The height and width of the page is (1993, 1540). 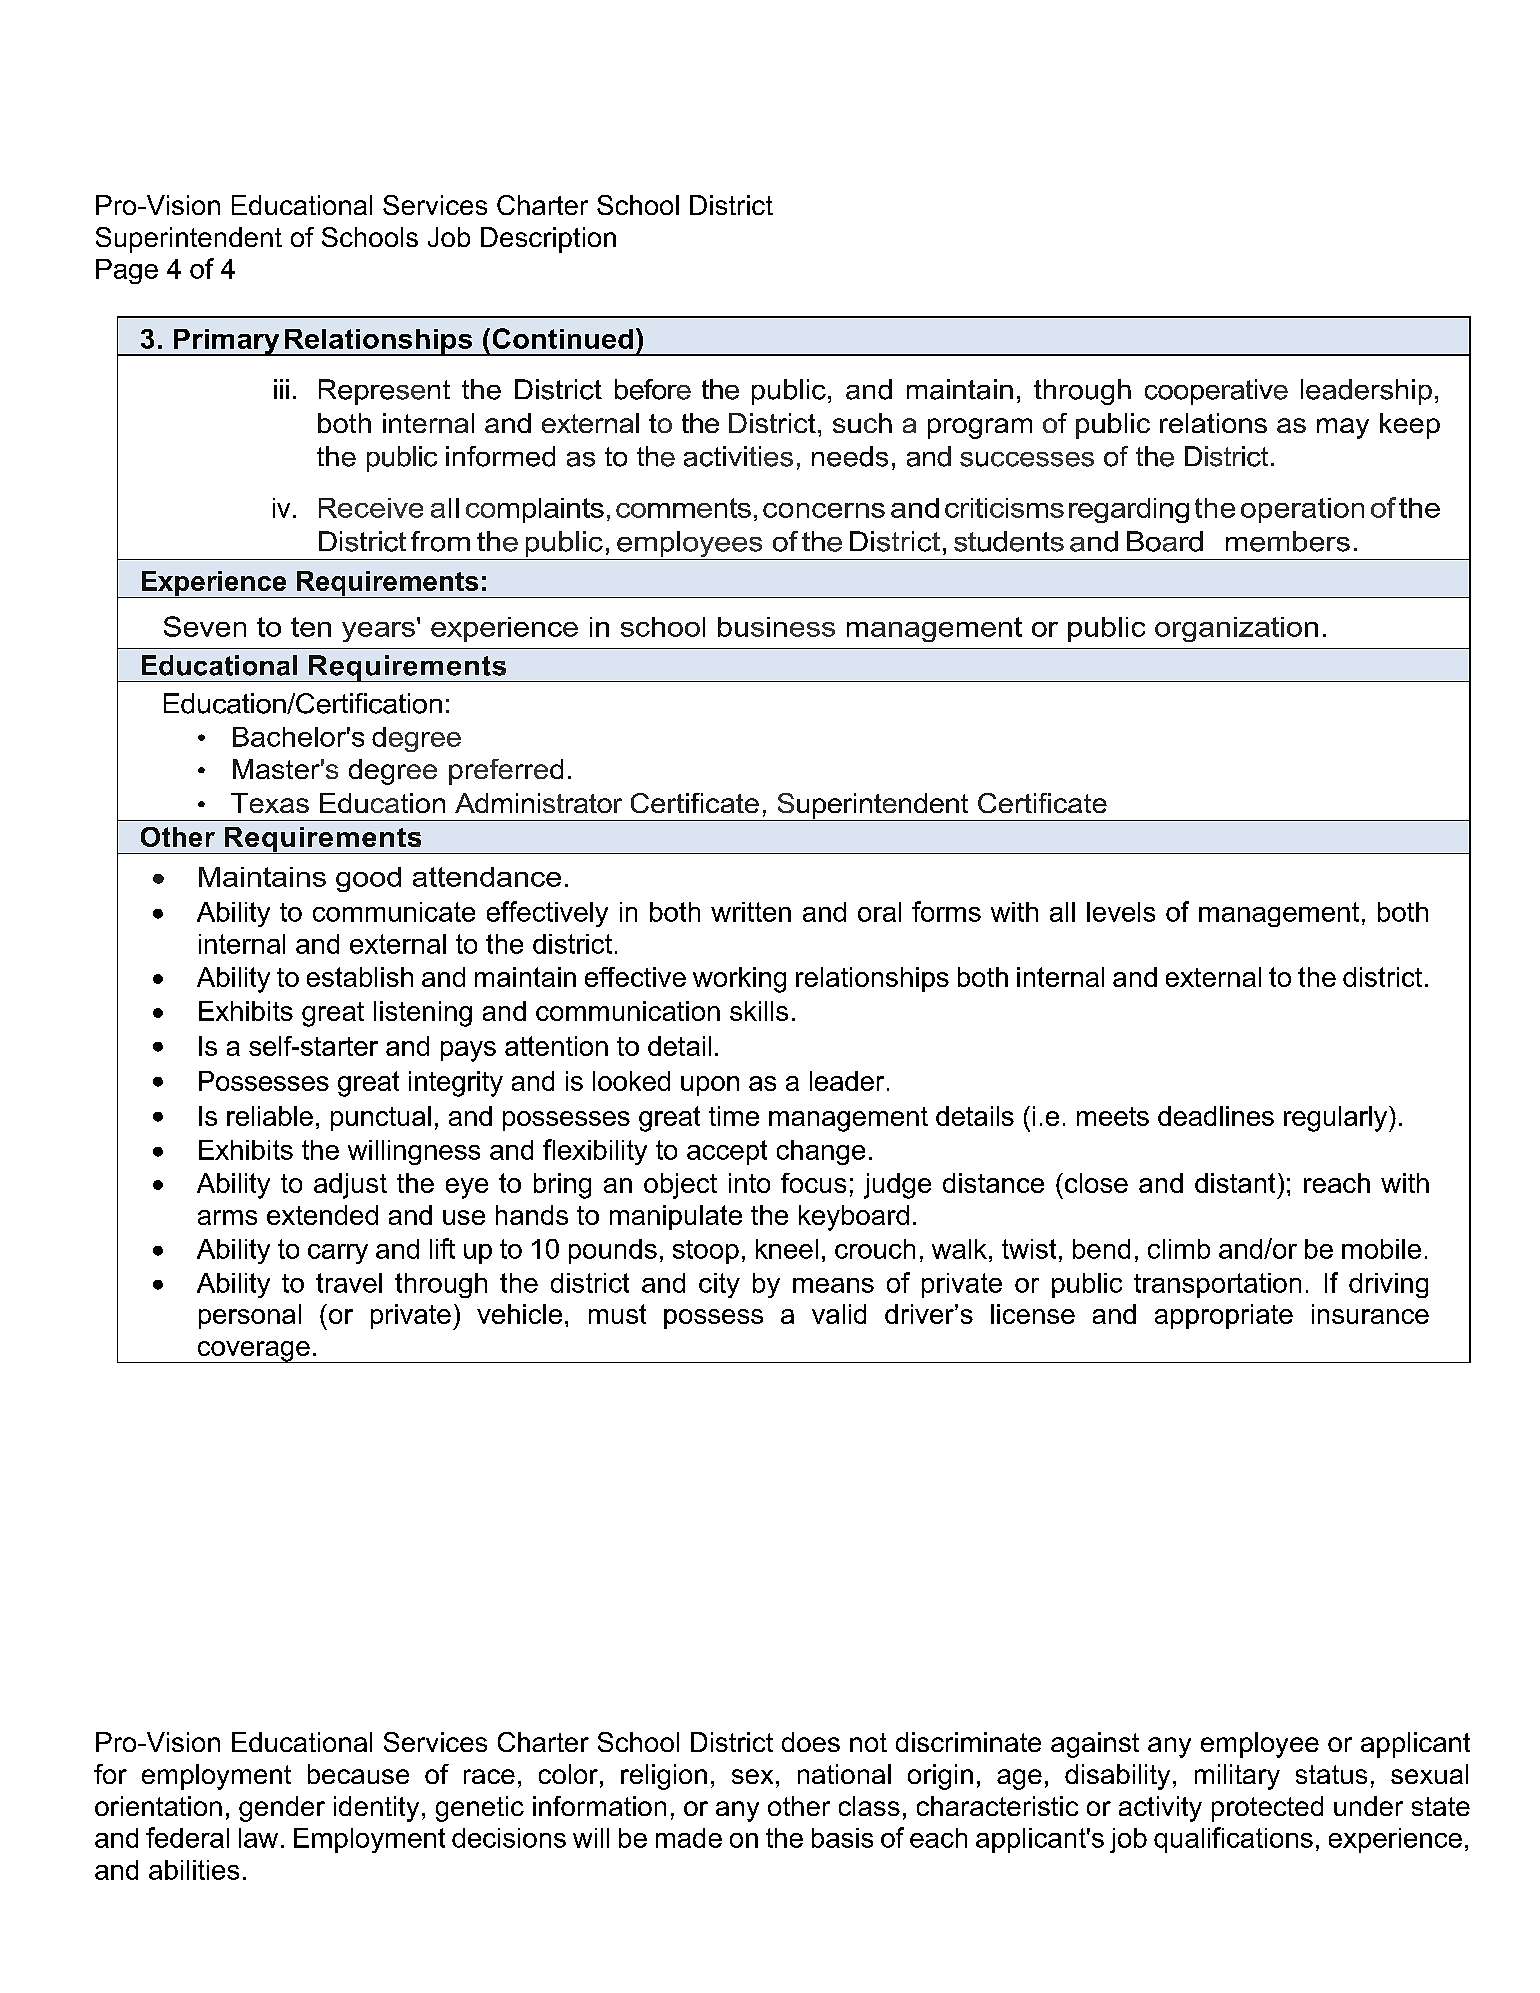 I want to click on regularly, so click(x=1337, y=1119).
